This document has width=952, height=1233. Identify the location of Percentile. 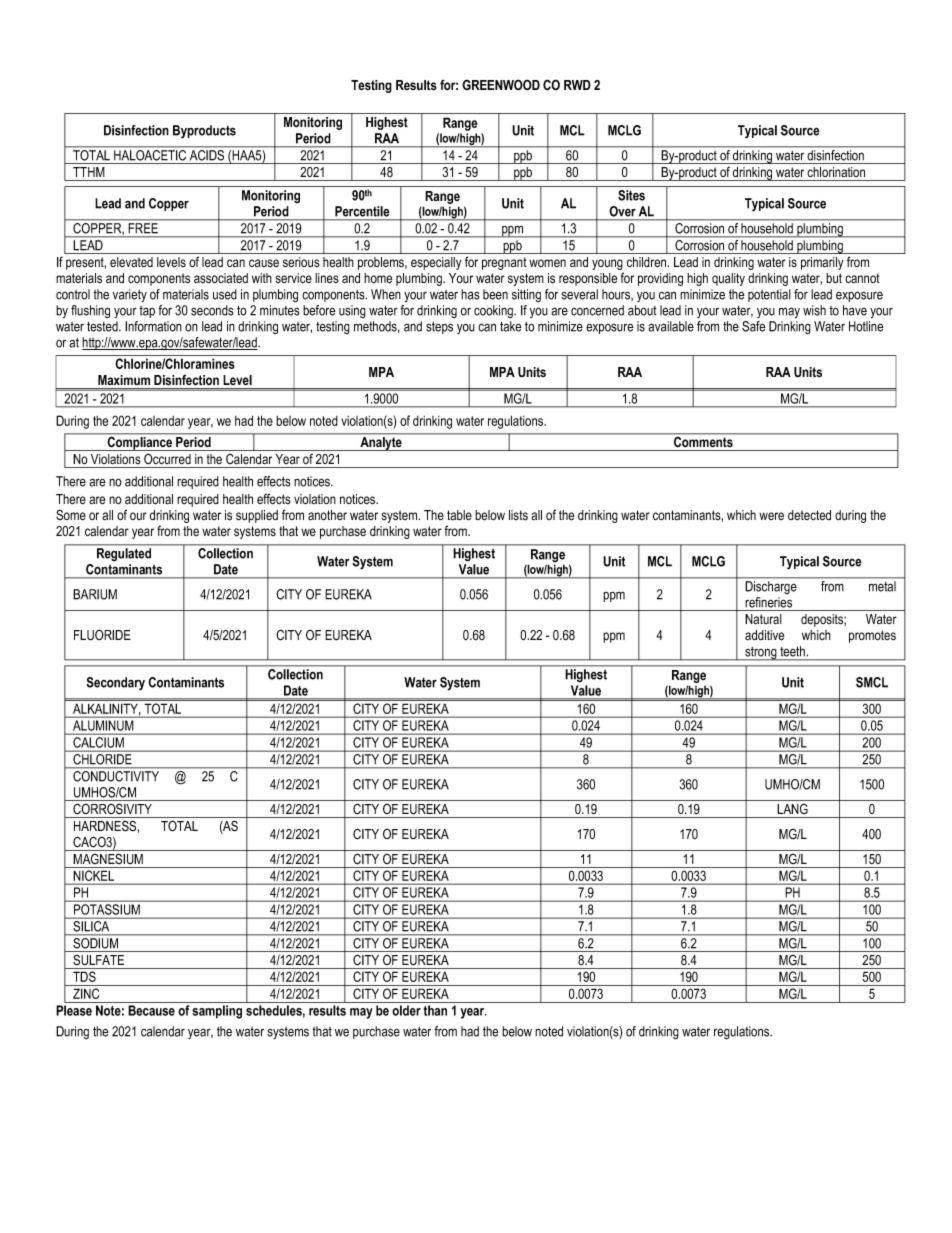
(362, 211).
